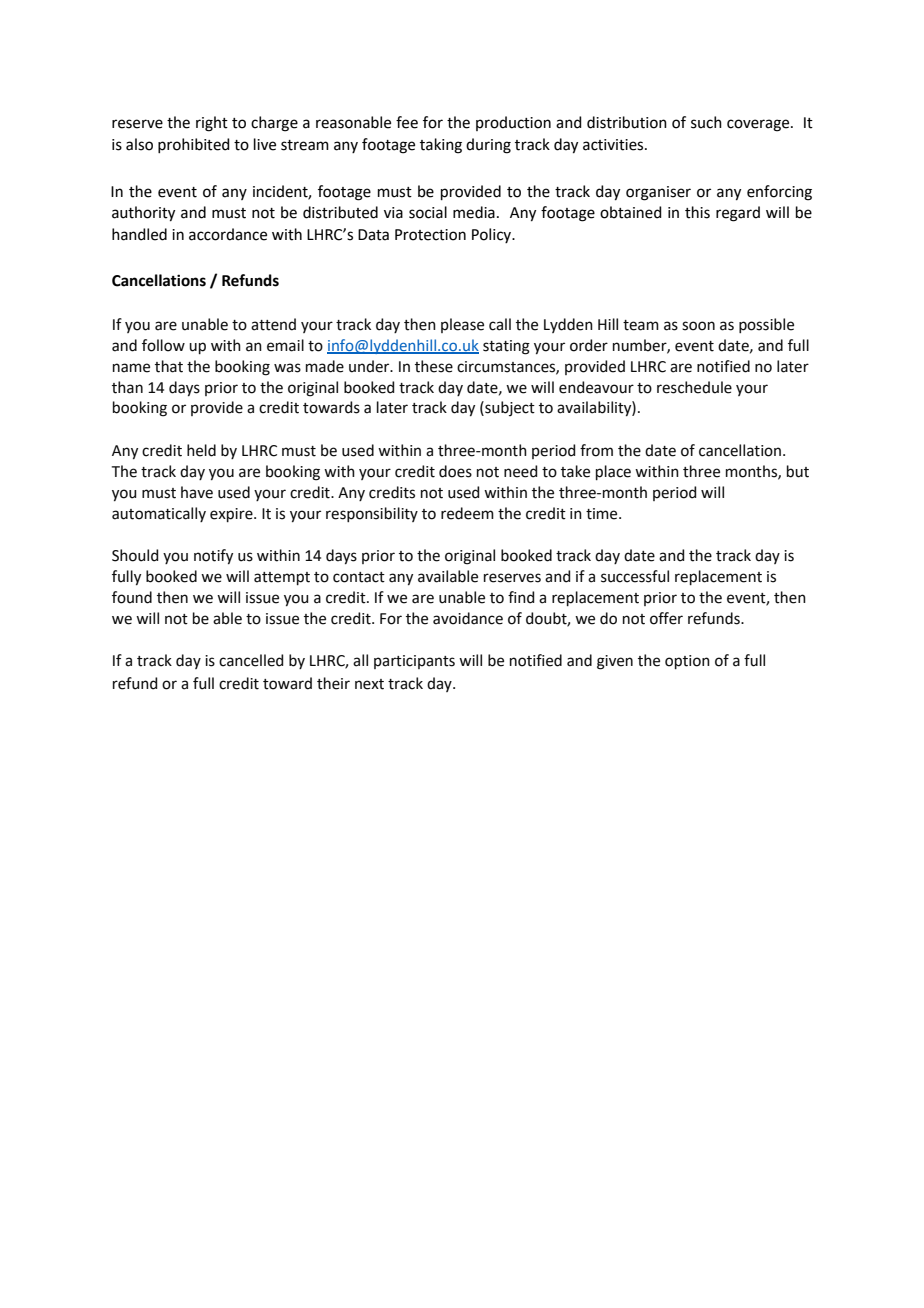 Image resolution: width=924 pixels, height=1308 pixels. I want to click on accordance, so click(228, 234).
